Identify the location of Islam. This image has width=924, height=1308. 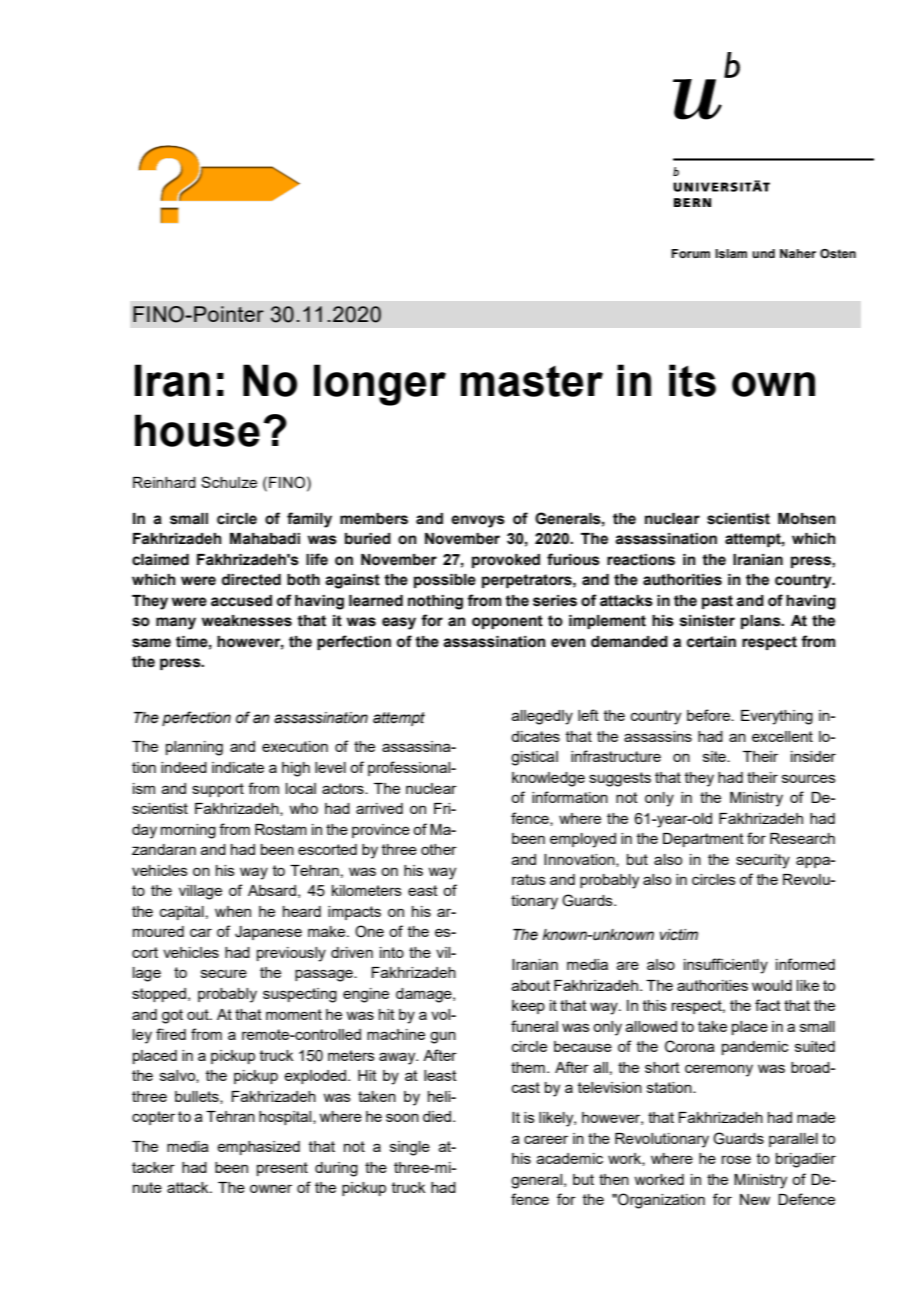
(731, 253).
